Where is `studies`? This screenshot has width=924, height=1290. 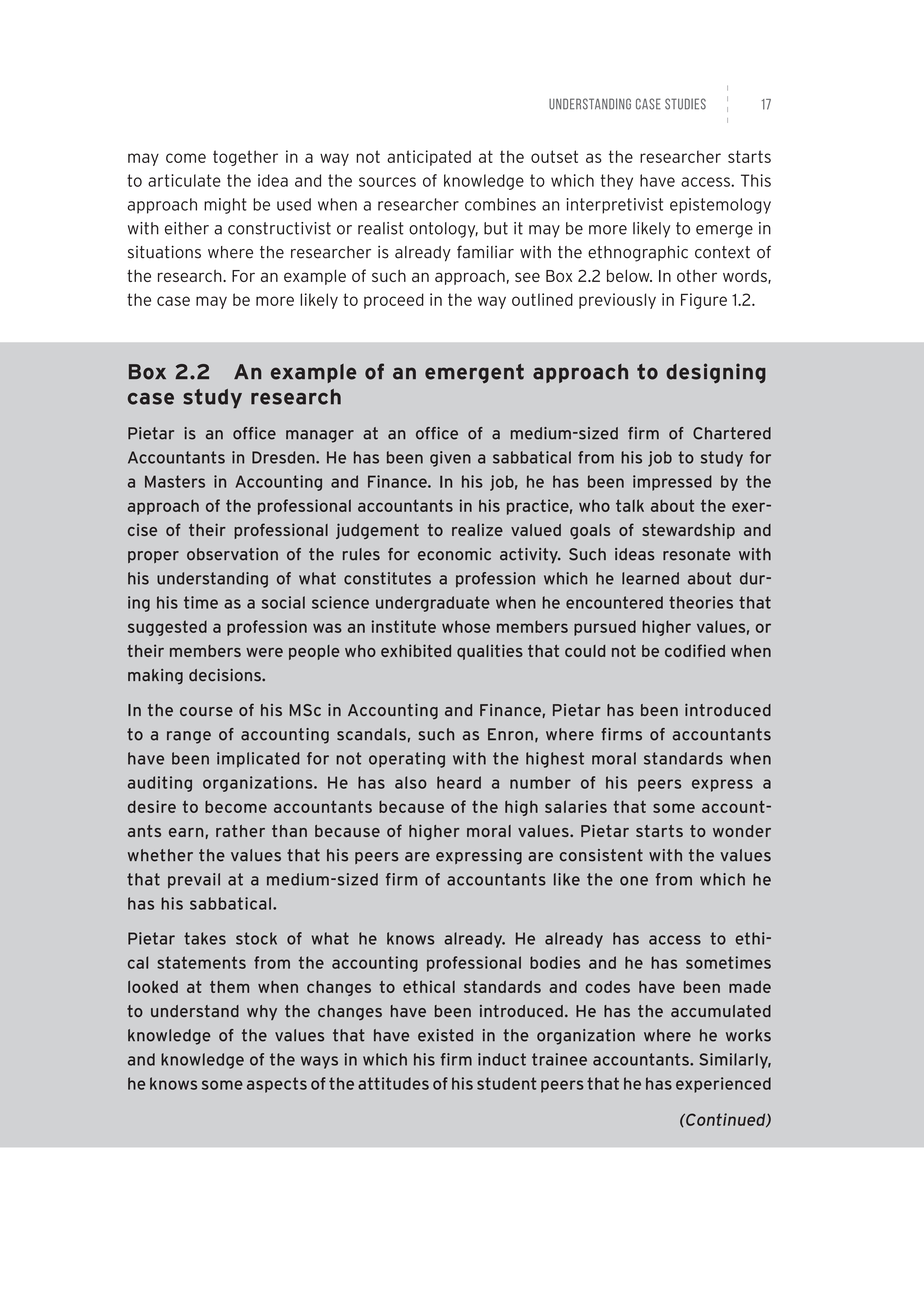 studies is located at coordinates (685, 104).
